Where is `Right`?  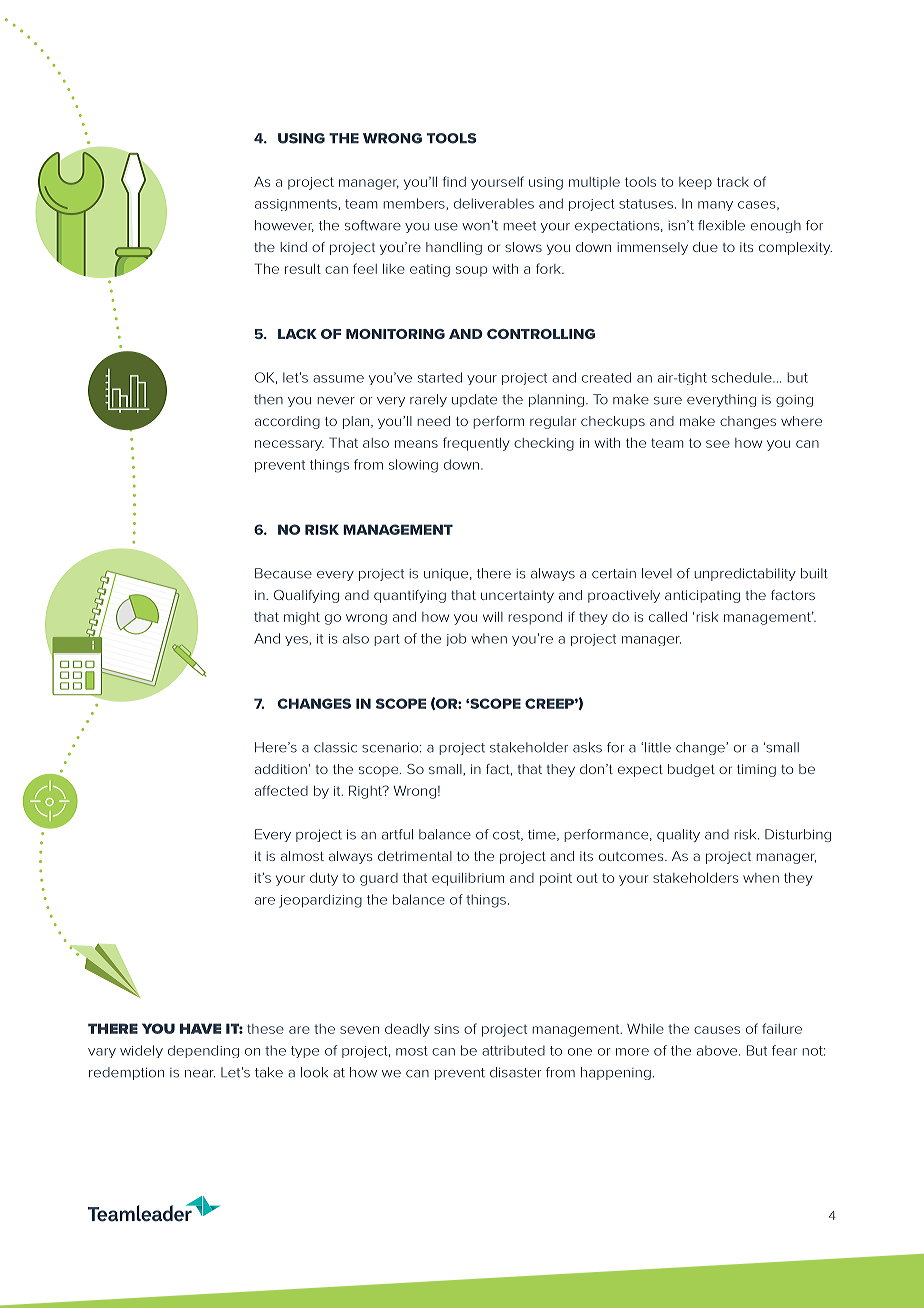 Right is located at coordinates (366, 792).
